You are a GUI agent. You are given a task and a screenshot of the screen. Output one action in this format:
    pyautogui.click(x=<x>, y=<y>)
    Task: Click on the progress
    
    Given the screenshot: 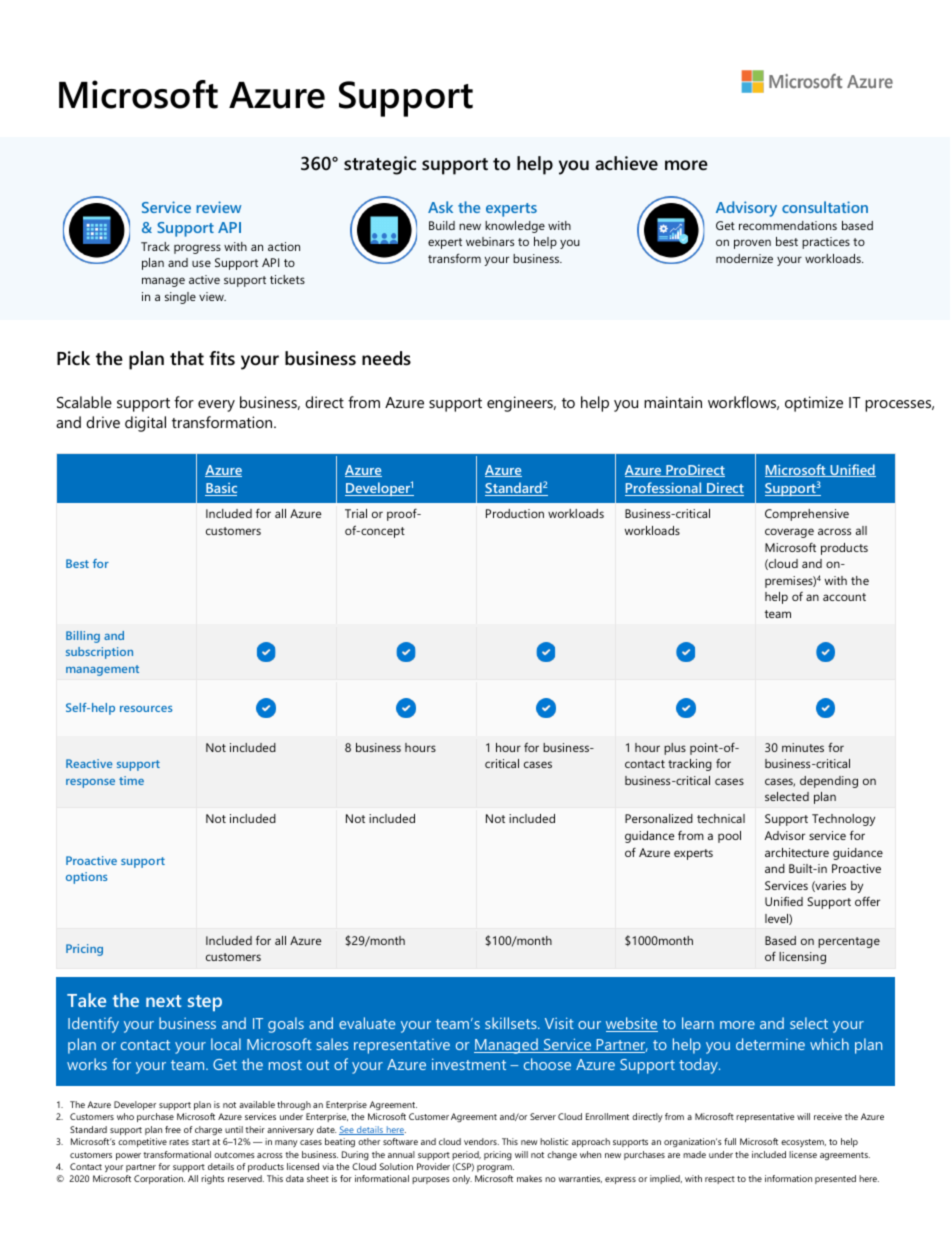 What is the action you would take?
    pyautogui.click(x=197, y=249)
